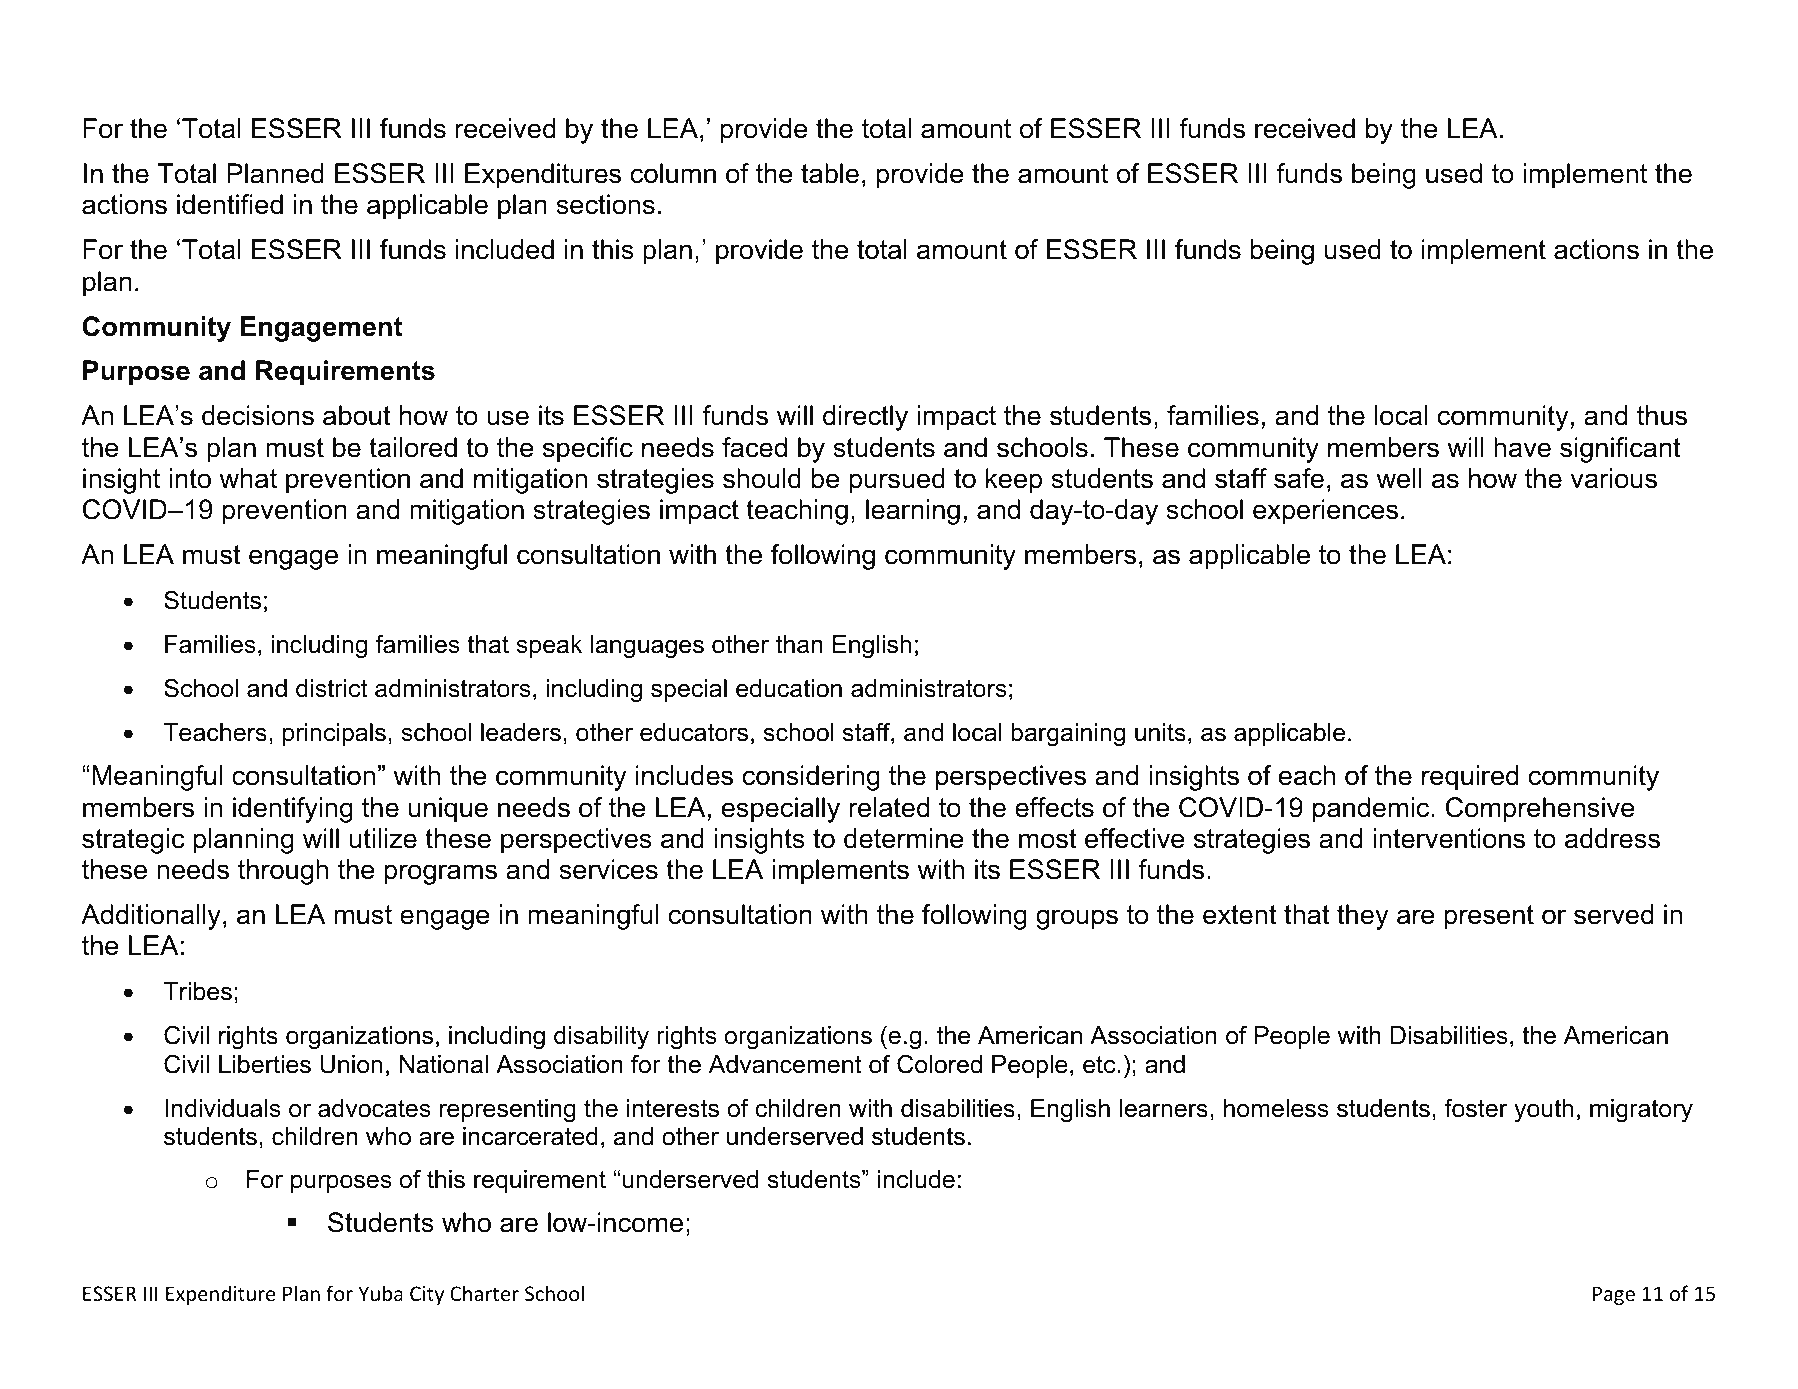 This image has width=1798, height=1389. I want to click on Charter, so click(484, 1293).
